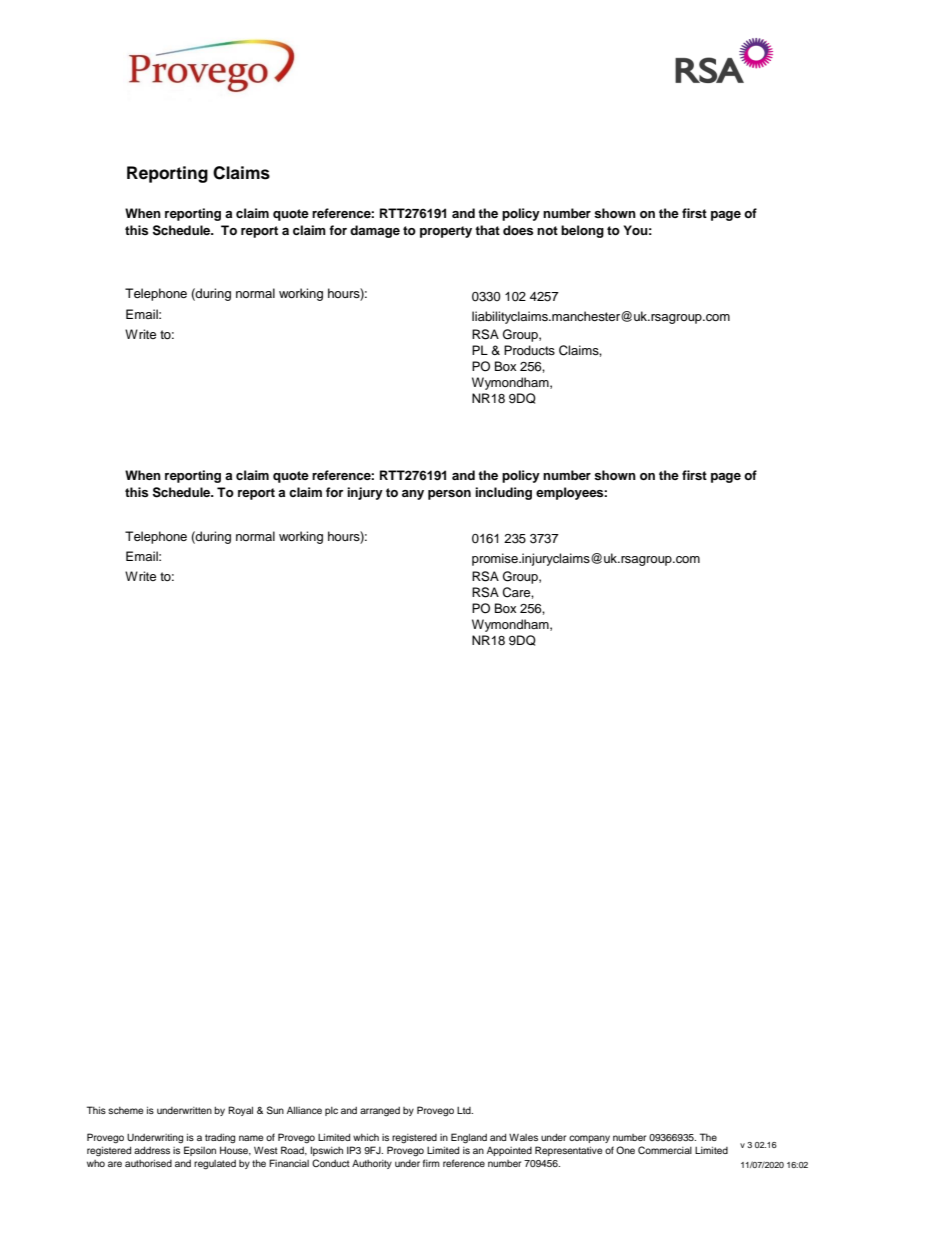  What do you see at coordinates (465, 1110) in the image?
I see `Ltd` at bounding box center [465, 1110].
